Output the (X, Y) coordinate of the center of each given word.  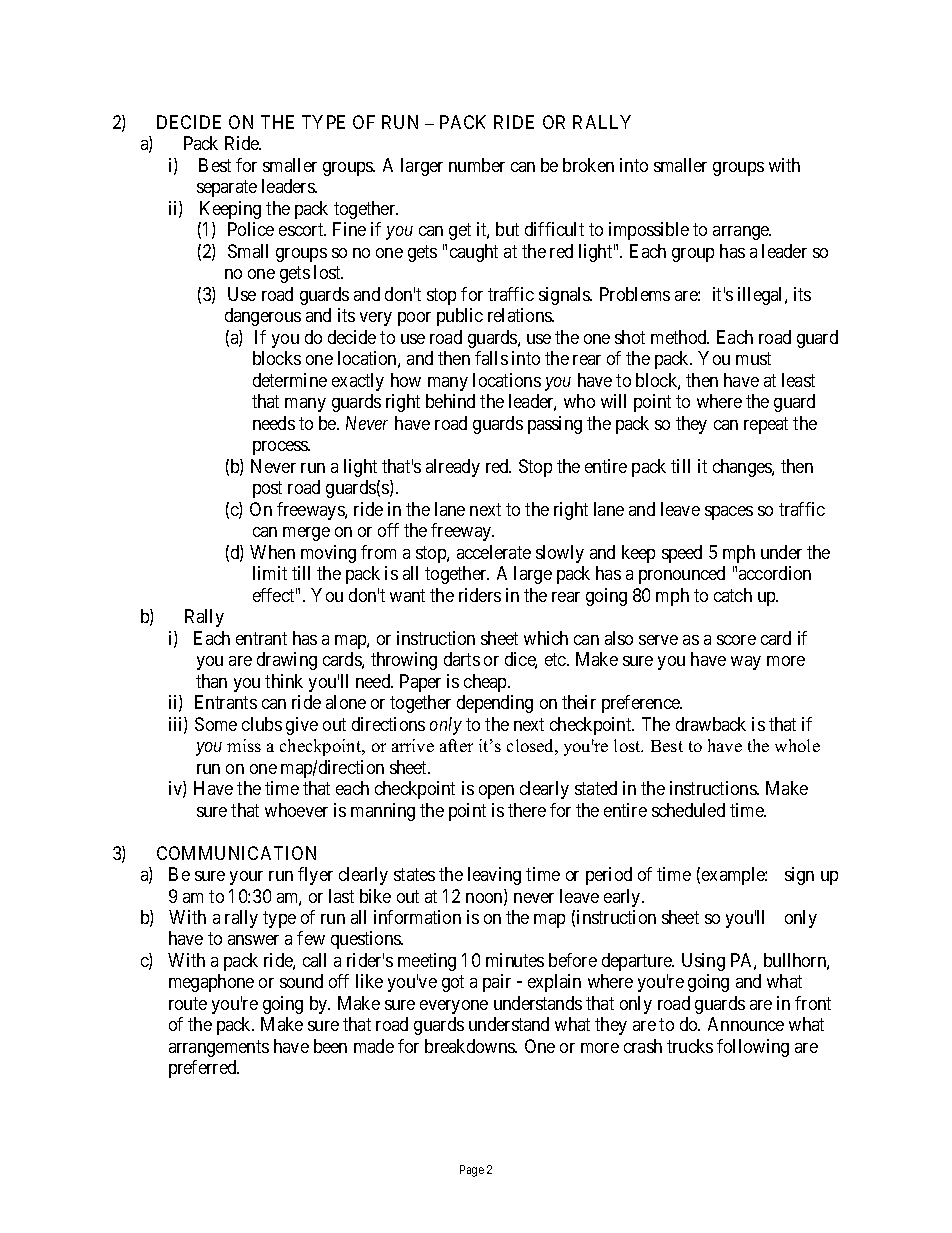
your (246, 878)
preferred (204, 1069)
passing (555, 425)
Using (703, 962)
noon (485, 899)
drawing (287, 661)
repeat (766, 425)
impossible (649, 231)
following (753, 1048)
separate (227, 188)
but (507, 229)
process (281, 448)
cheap (486, 683)
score (736, 640)
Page (472, 1171)
